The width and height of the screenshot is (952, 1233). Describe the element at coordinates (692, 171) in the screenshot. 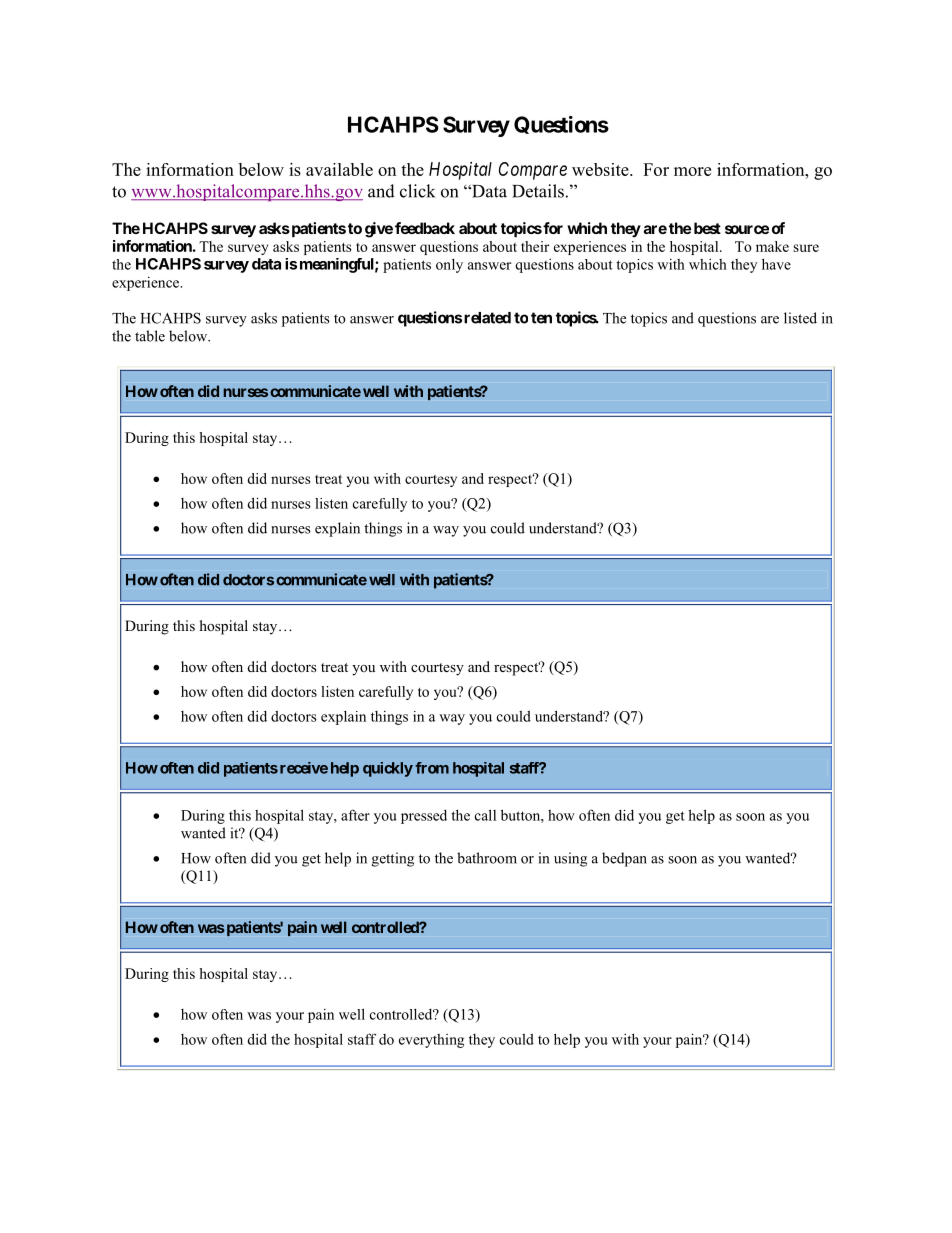

I see `more` at that location.
